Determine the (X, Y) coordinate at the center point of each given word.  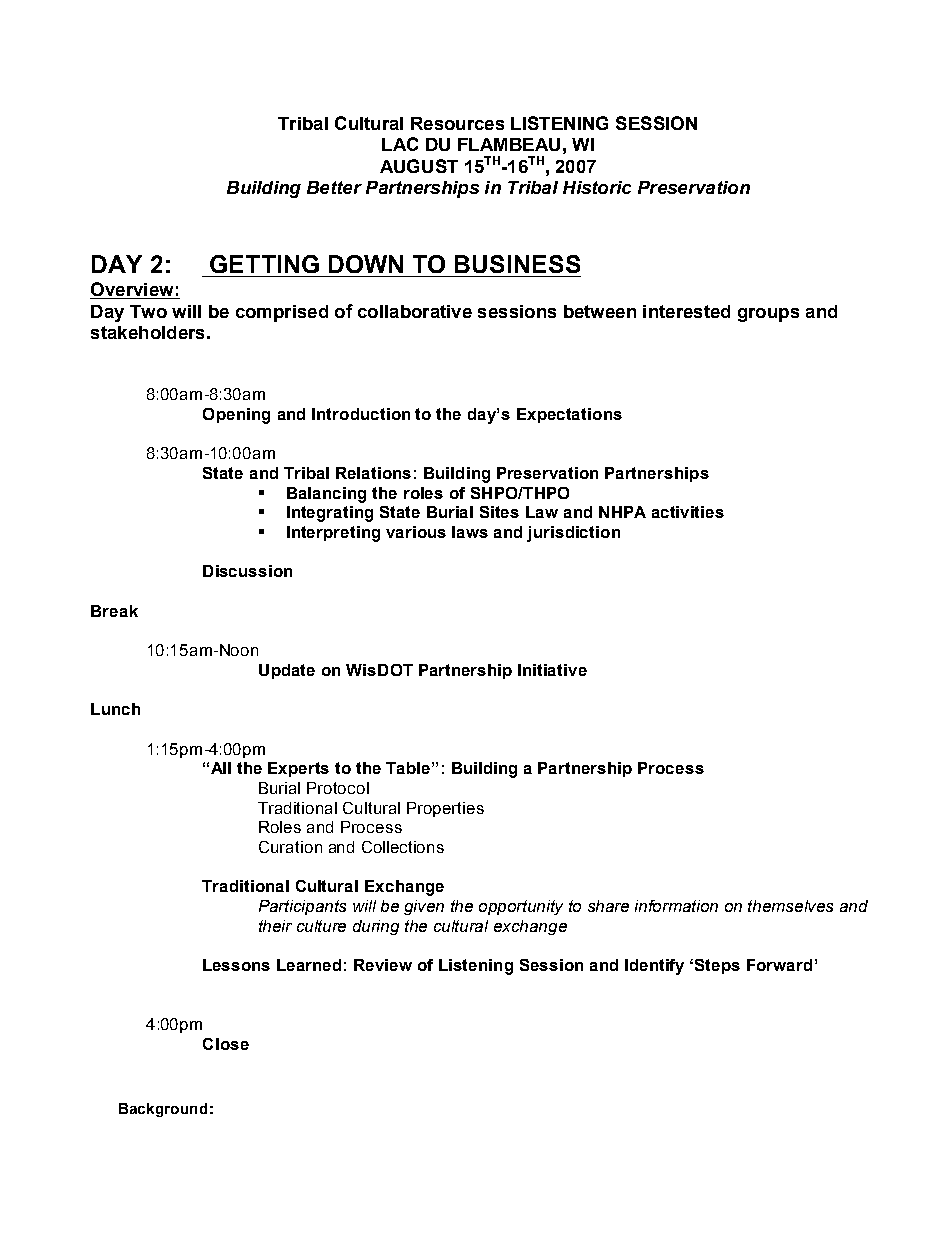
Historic (597, 187)
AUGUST (419, 166)
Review (383, 965)
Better (334, 187)
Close (226, 1044)
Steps (717, 966)
